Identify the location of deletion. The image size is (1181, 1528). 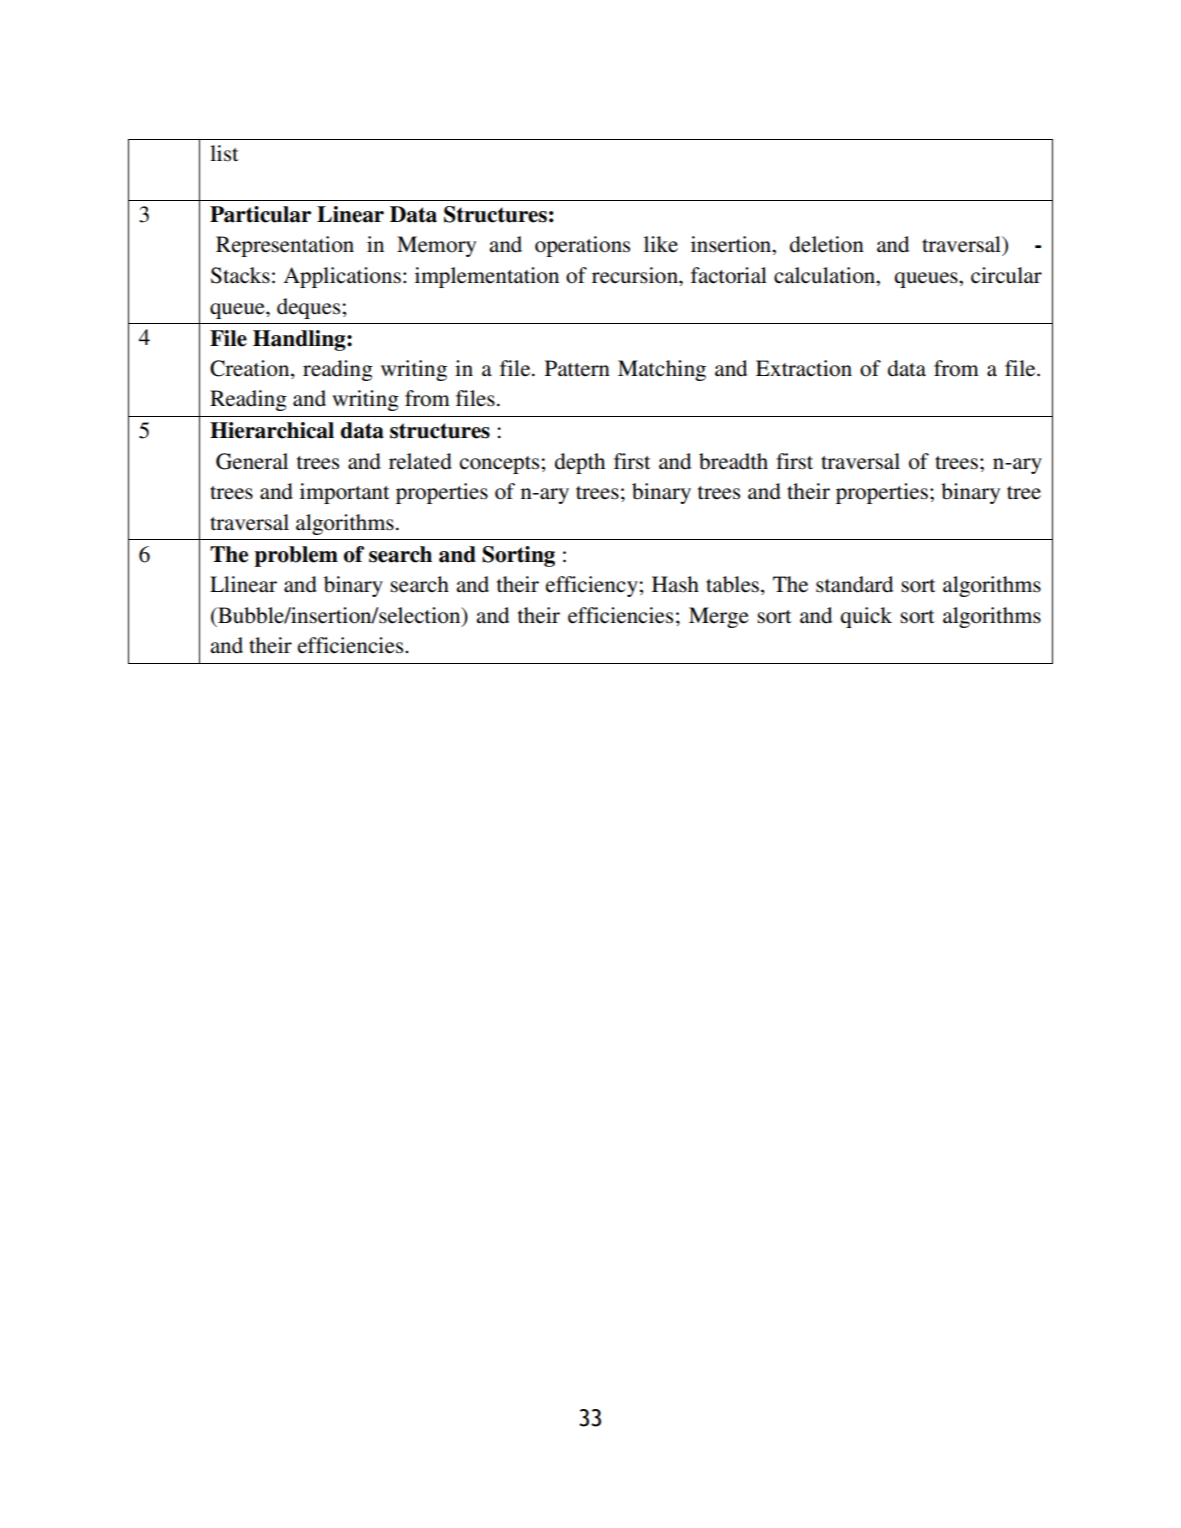
(827, 244).
